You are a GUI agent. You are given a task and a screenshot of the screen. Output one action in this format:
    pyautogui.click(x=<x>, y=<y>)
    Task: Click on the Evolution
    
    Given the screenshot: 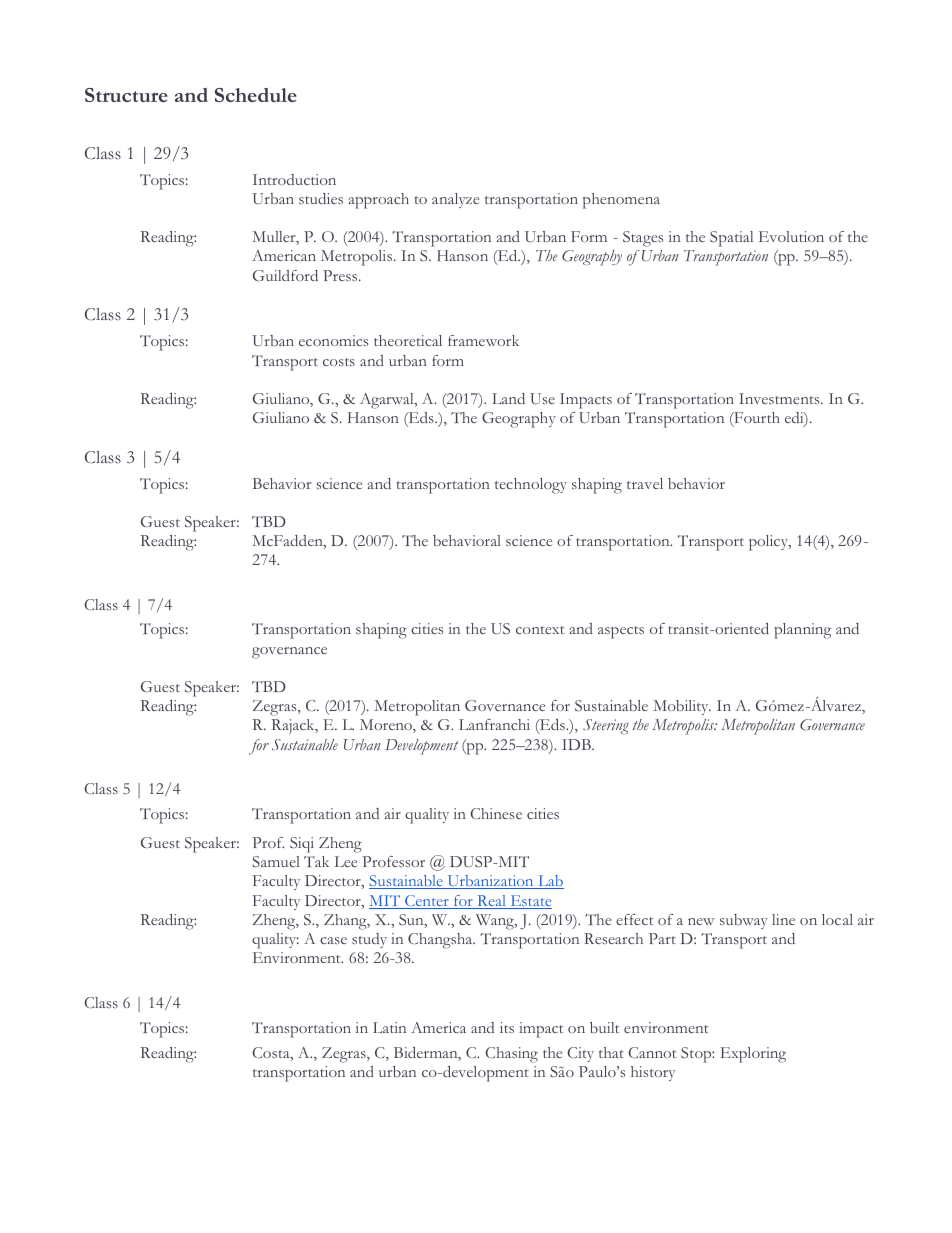 What is the action you would take?
    pyautogui.click(x=791, y=236)
